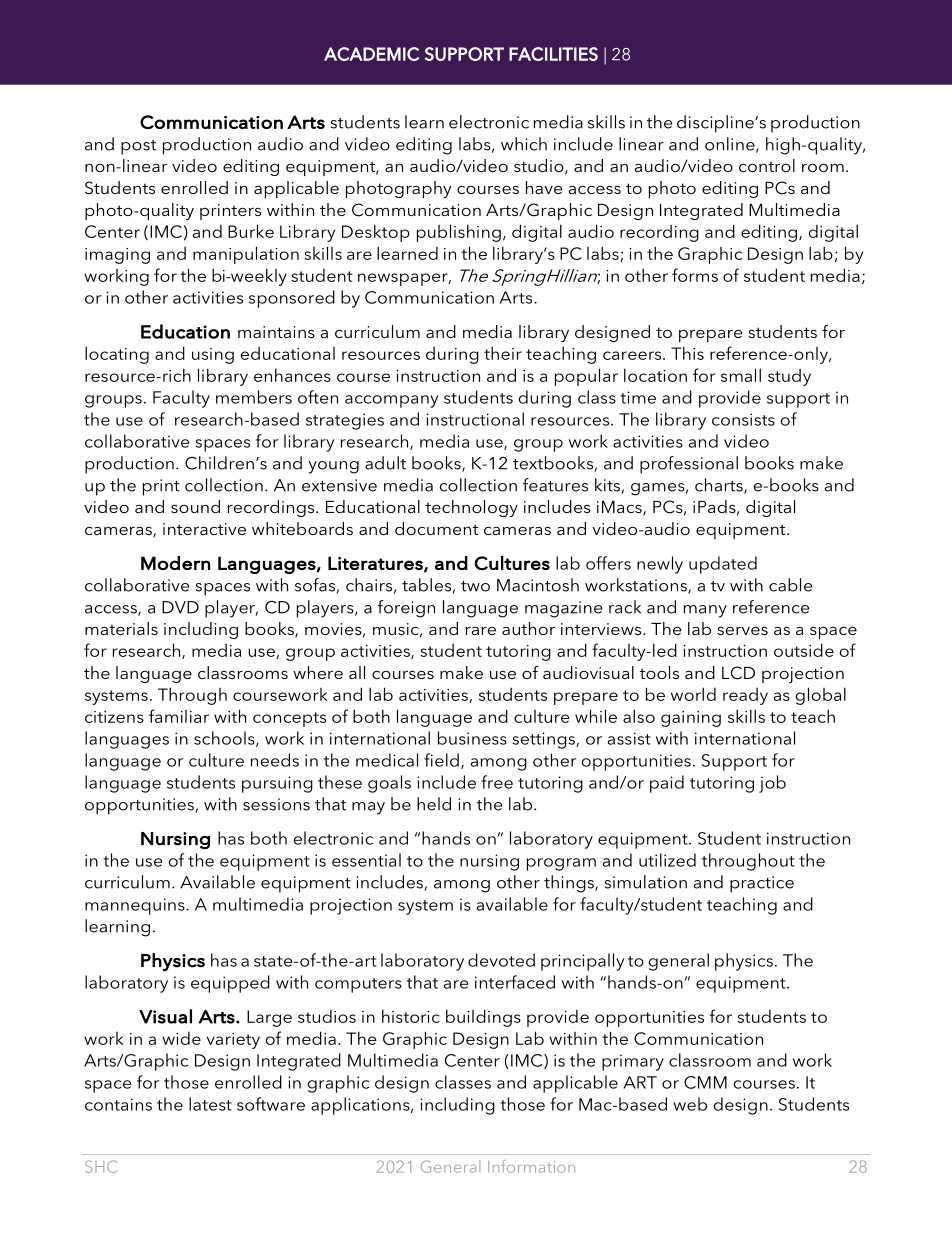 The width and height of the page is (952, 1233). I want to click on serves, so click(742, 630).
